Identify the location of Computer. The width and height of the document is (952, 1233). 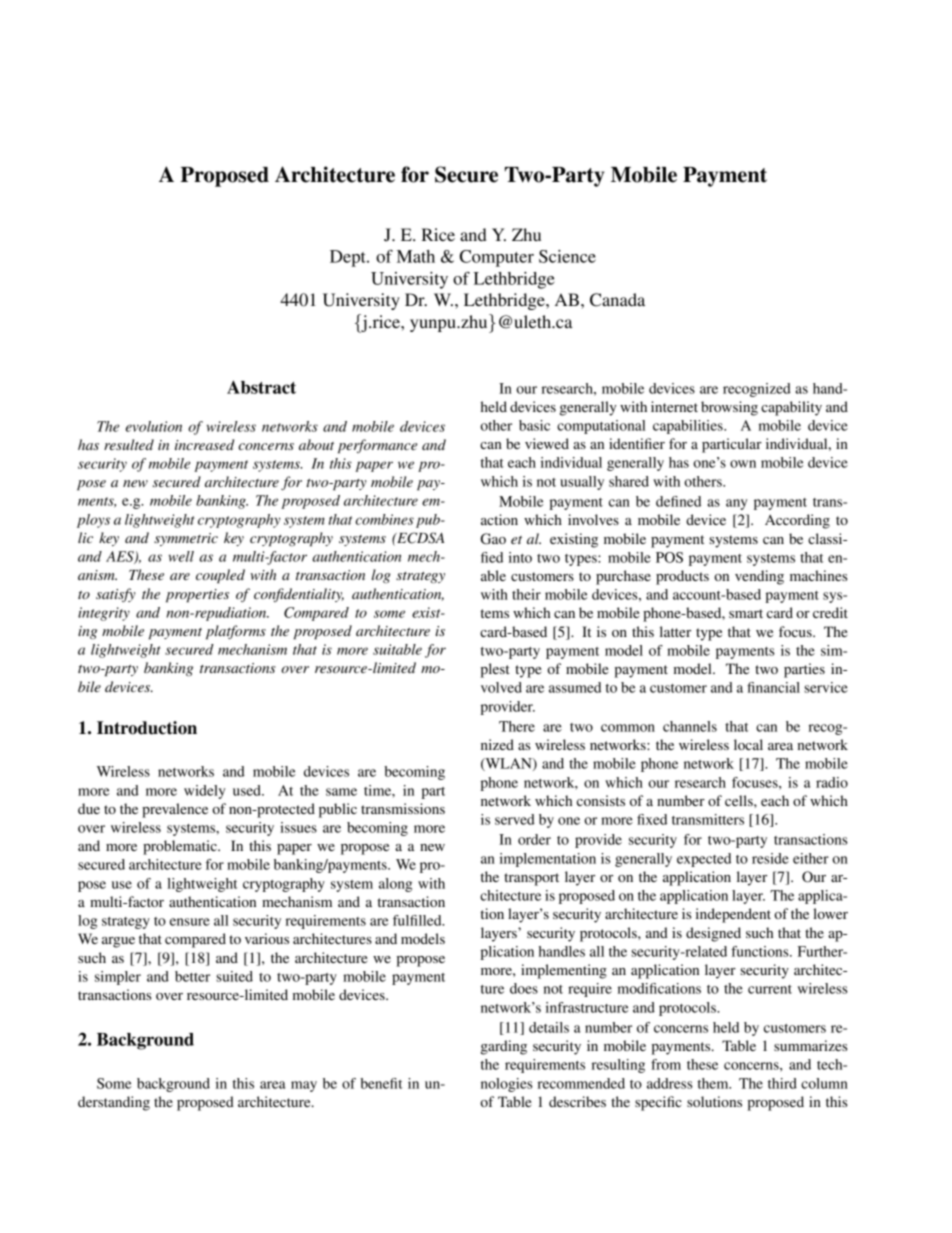
(497, 258).
